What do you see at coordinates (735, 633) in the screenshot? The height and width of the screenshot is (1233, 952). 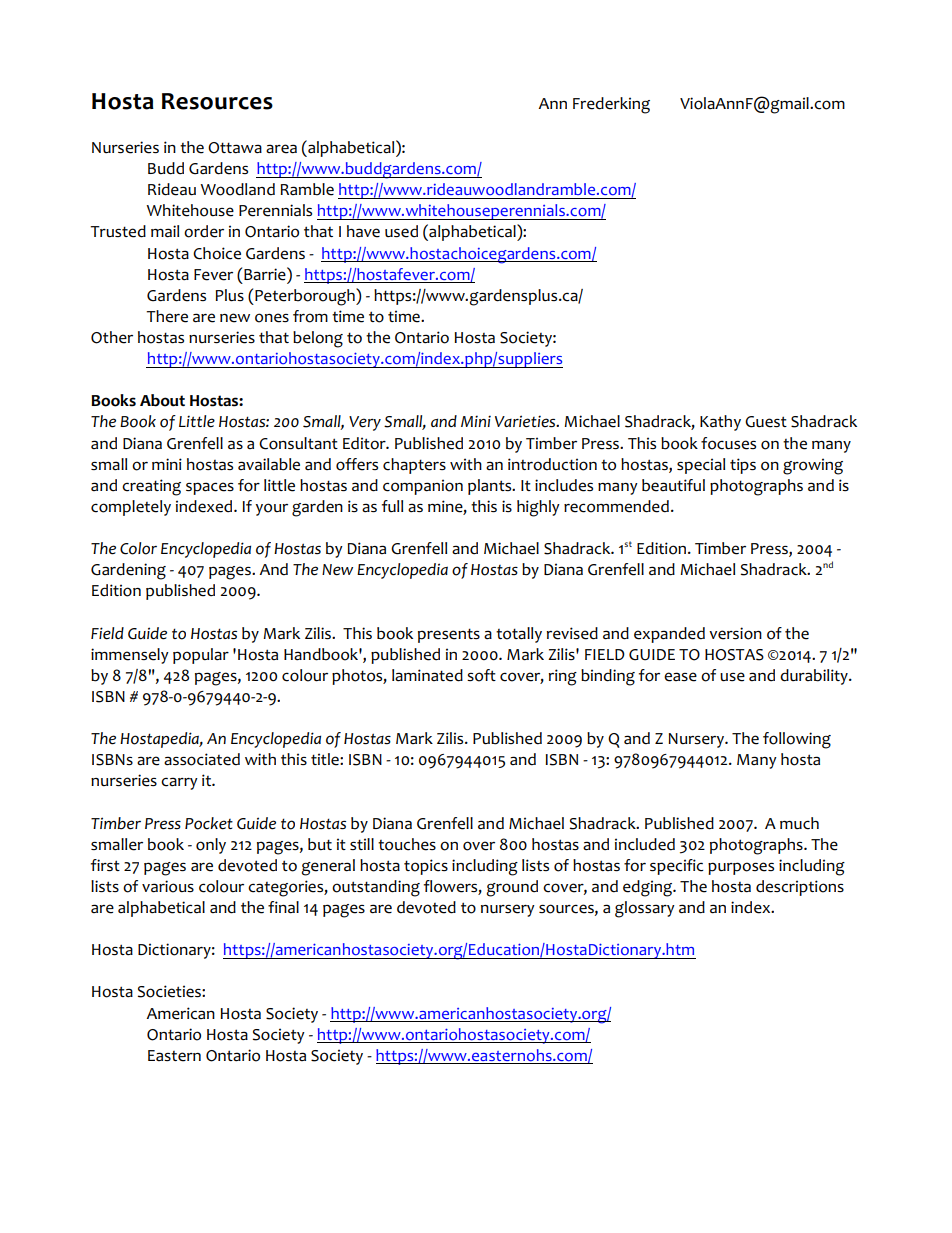 I see `version` at bounding box center [735, 633].
